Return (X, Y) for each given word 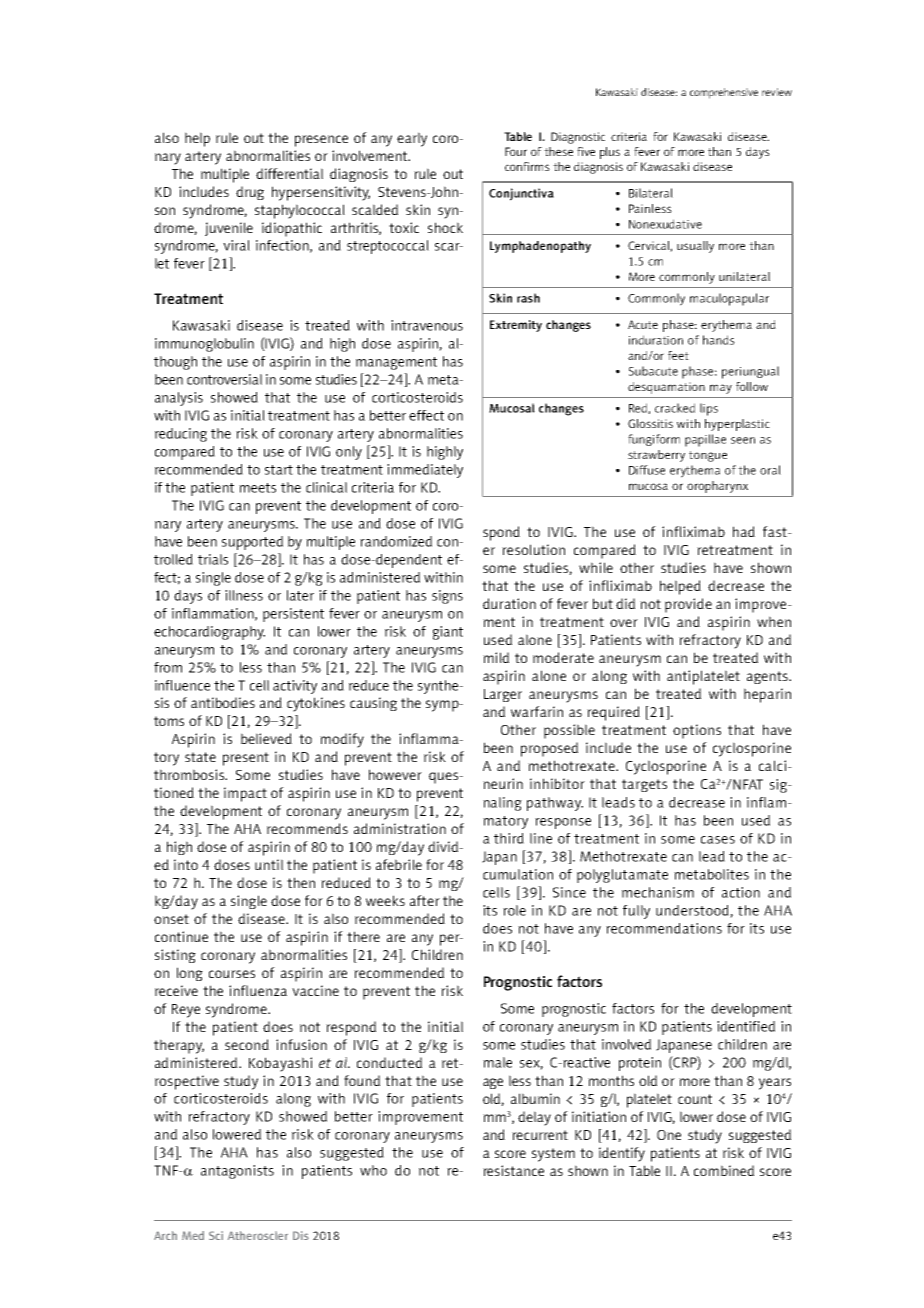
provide (688, 605)
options (697, 731)
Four (516, 151)
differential (289, 173)
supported (252, 543)
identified (746, 1026)
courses (232, 974)
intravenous (427, 325)
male (497, 1062)
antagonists (237, 1172)
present (246, 759)
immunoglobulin (204, 345)
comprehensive (724, 93)
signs (447, 597)
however (395, 774)
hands (719, 340)
